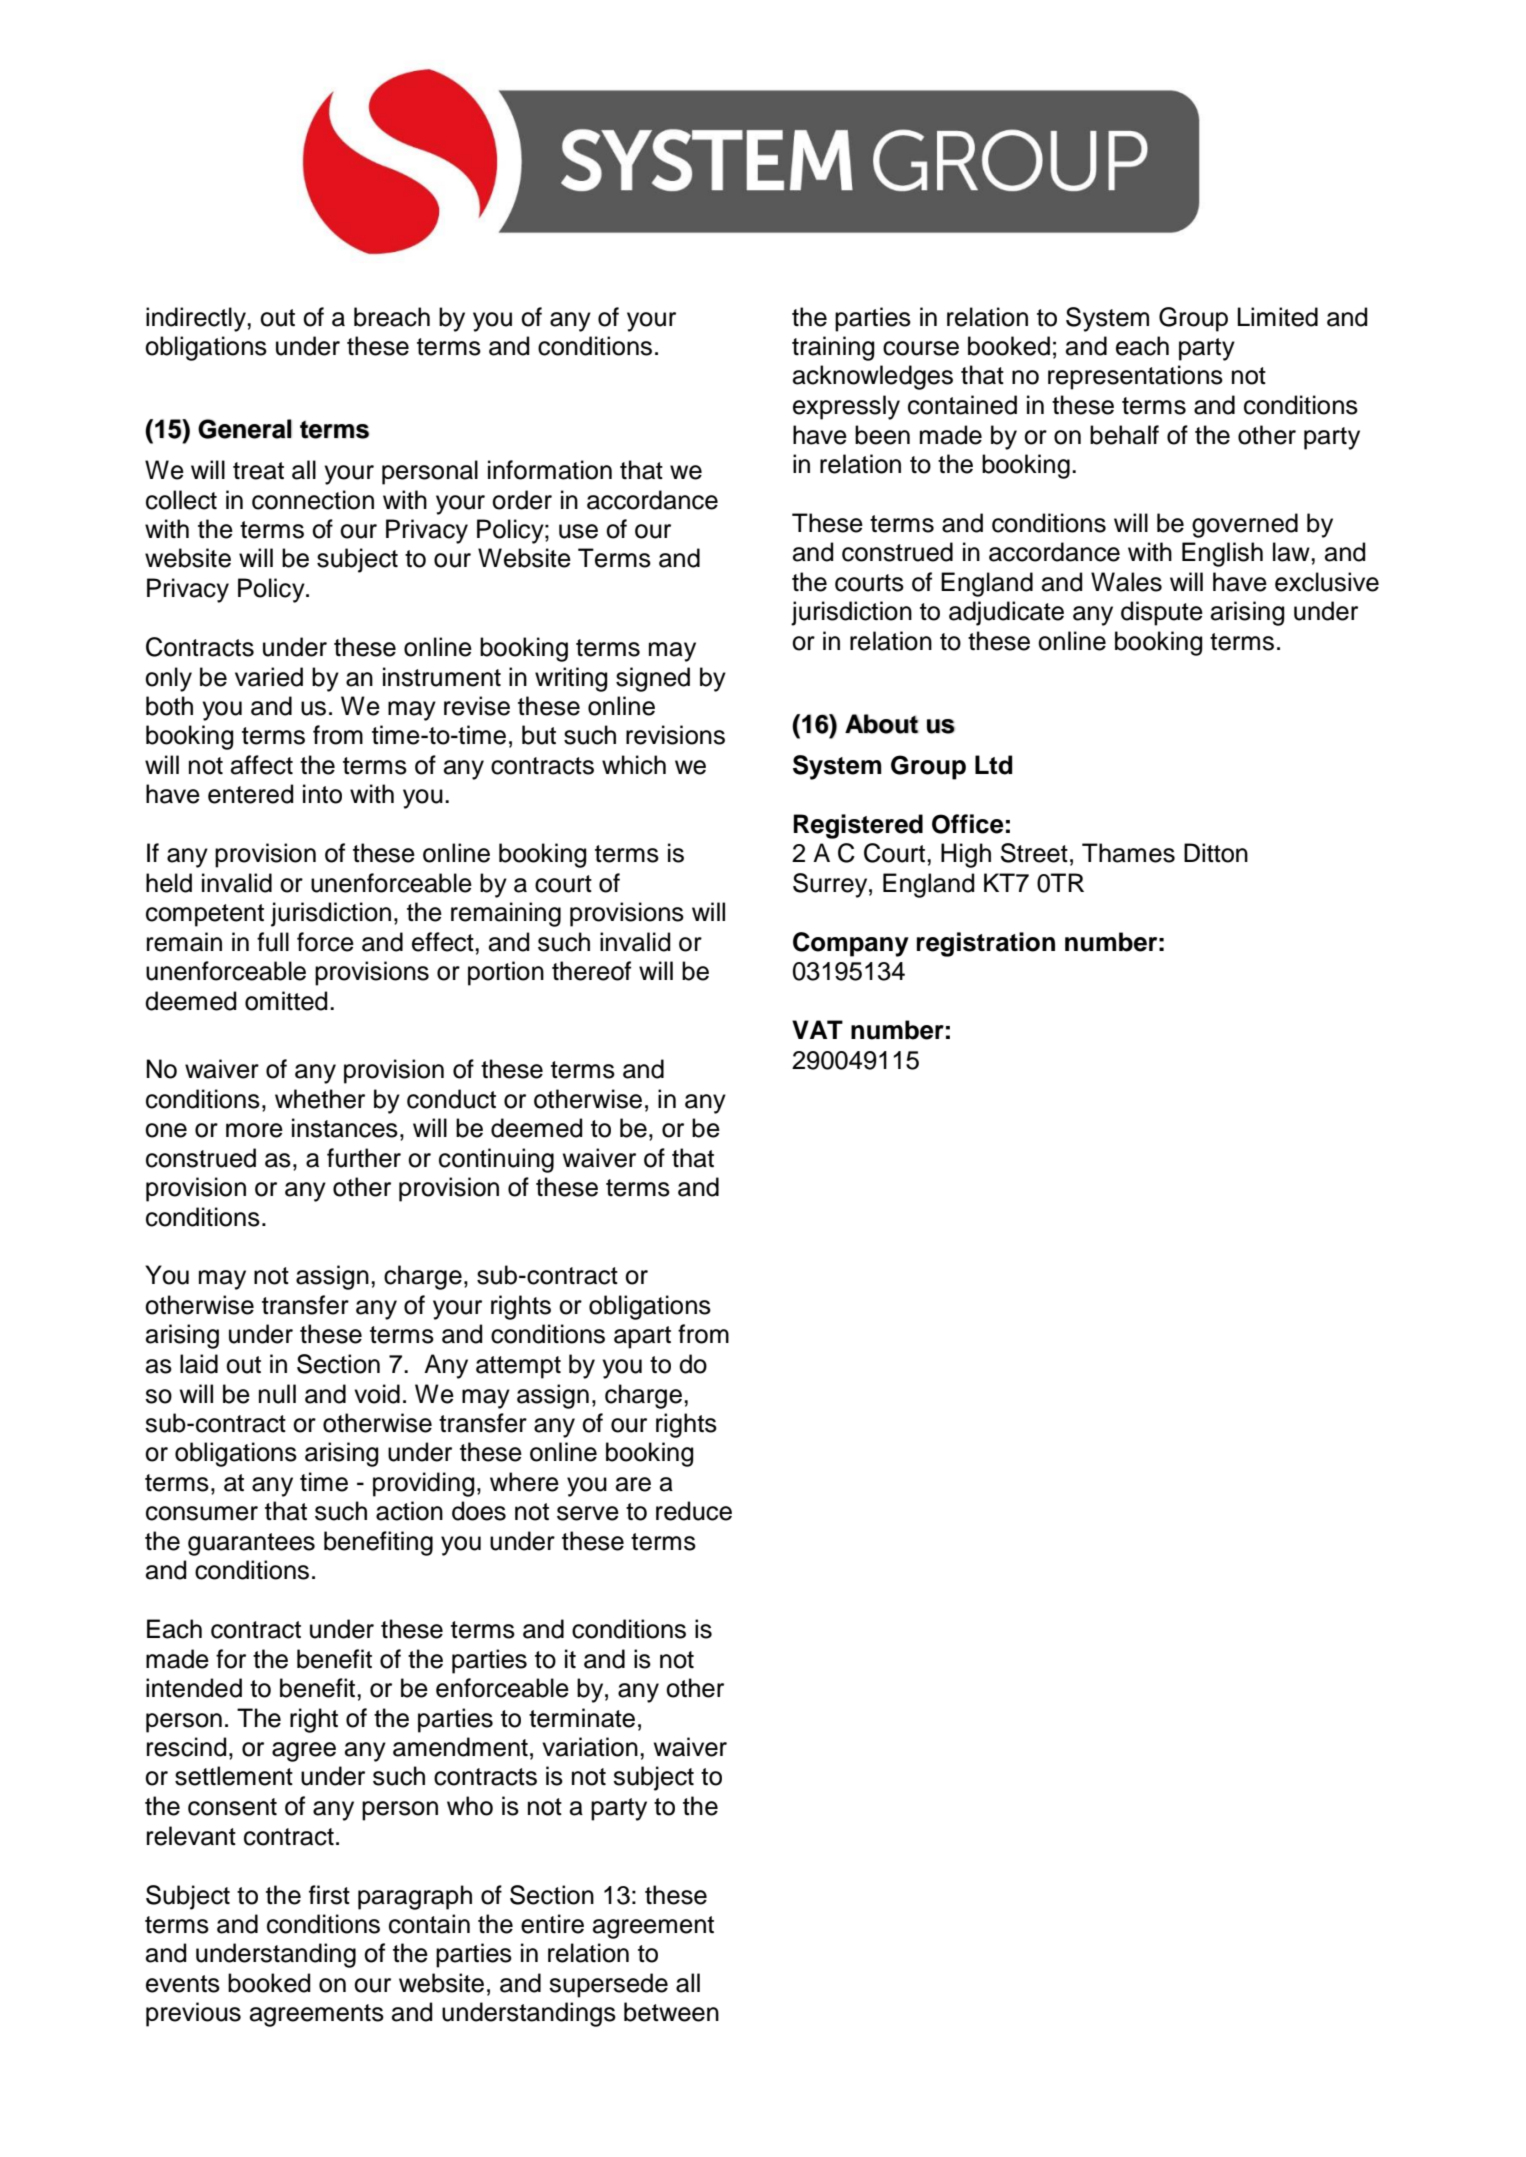 This image has width=1526, height=2157. What do you see at coordinates (329, 1895) in the image?
I see `first` at bounding box center [329, 1895].
